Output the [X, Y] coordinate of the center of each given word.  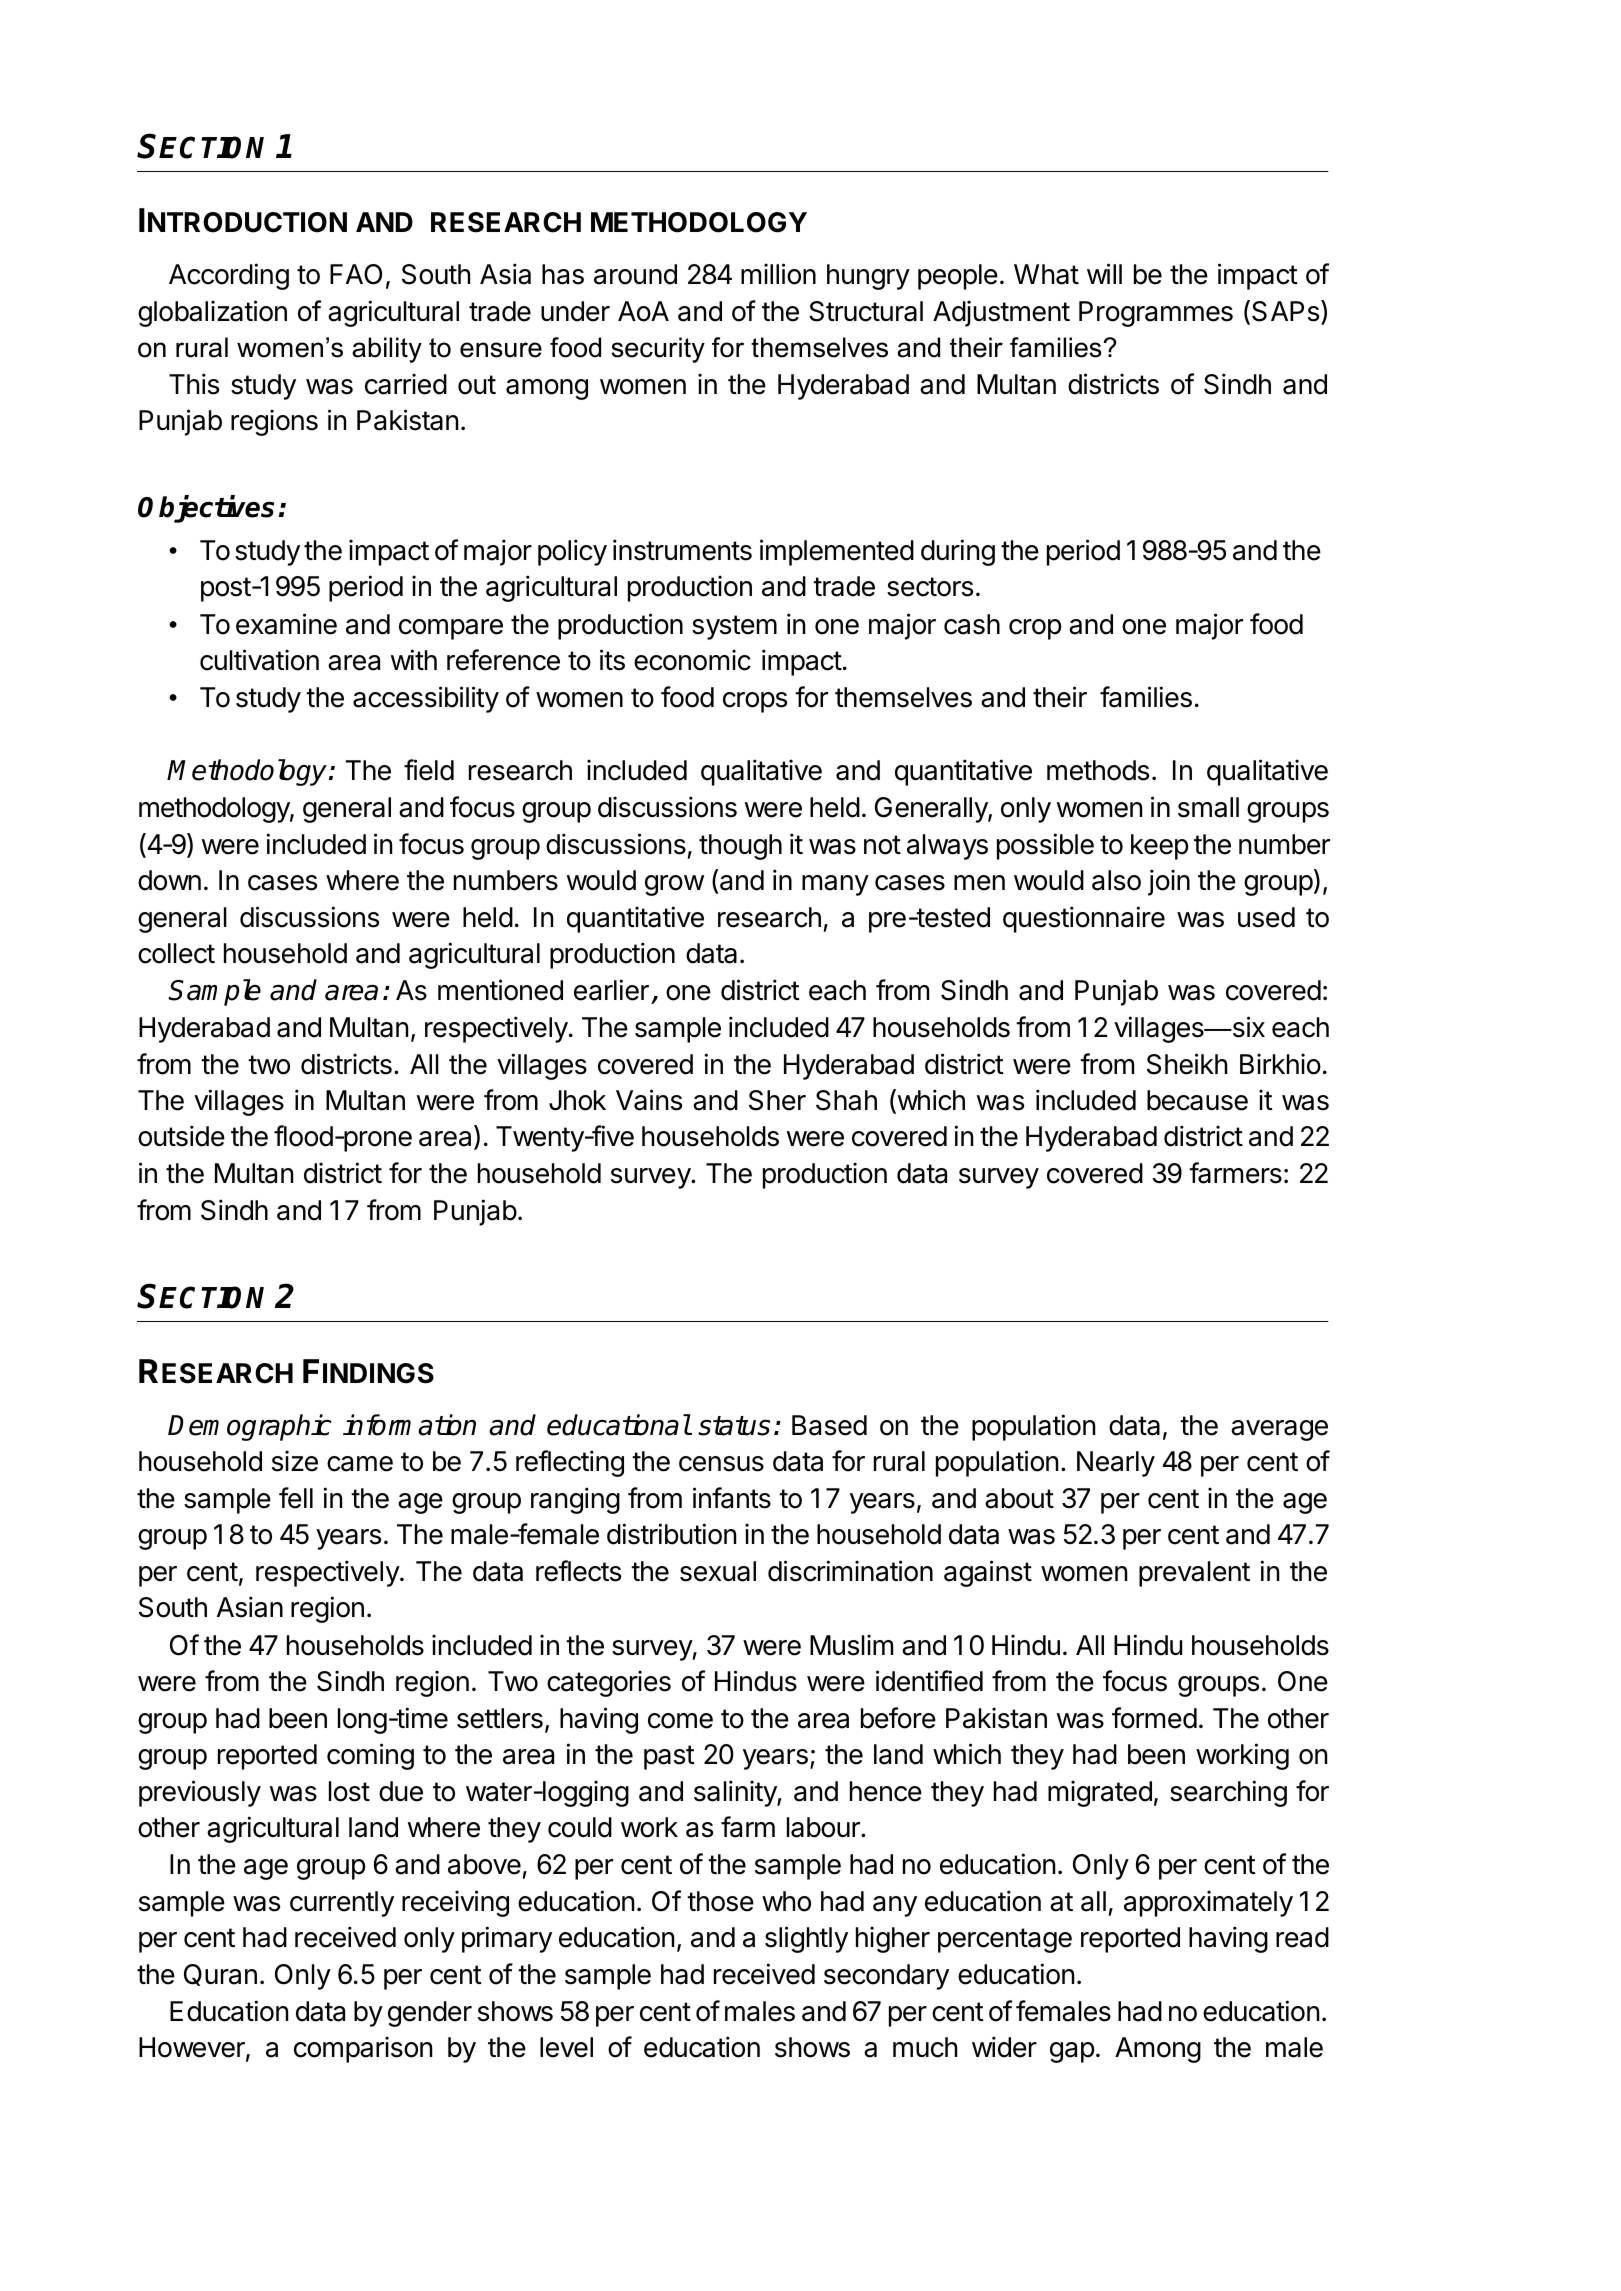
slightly [806, 1939]
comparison [363, 2049]
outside [181, 1136]
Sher [777, 1100]
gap [1072, 2052]
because [1197, 1100]
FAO [356, 274]
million [778, 274]
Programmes [1156, 314]
